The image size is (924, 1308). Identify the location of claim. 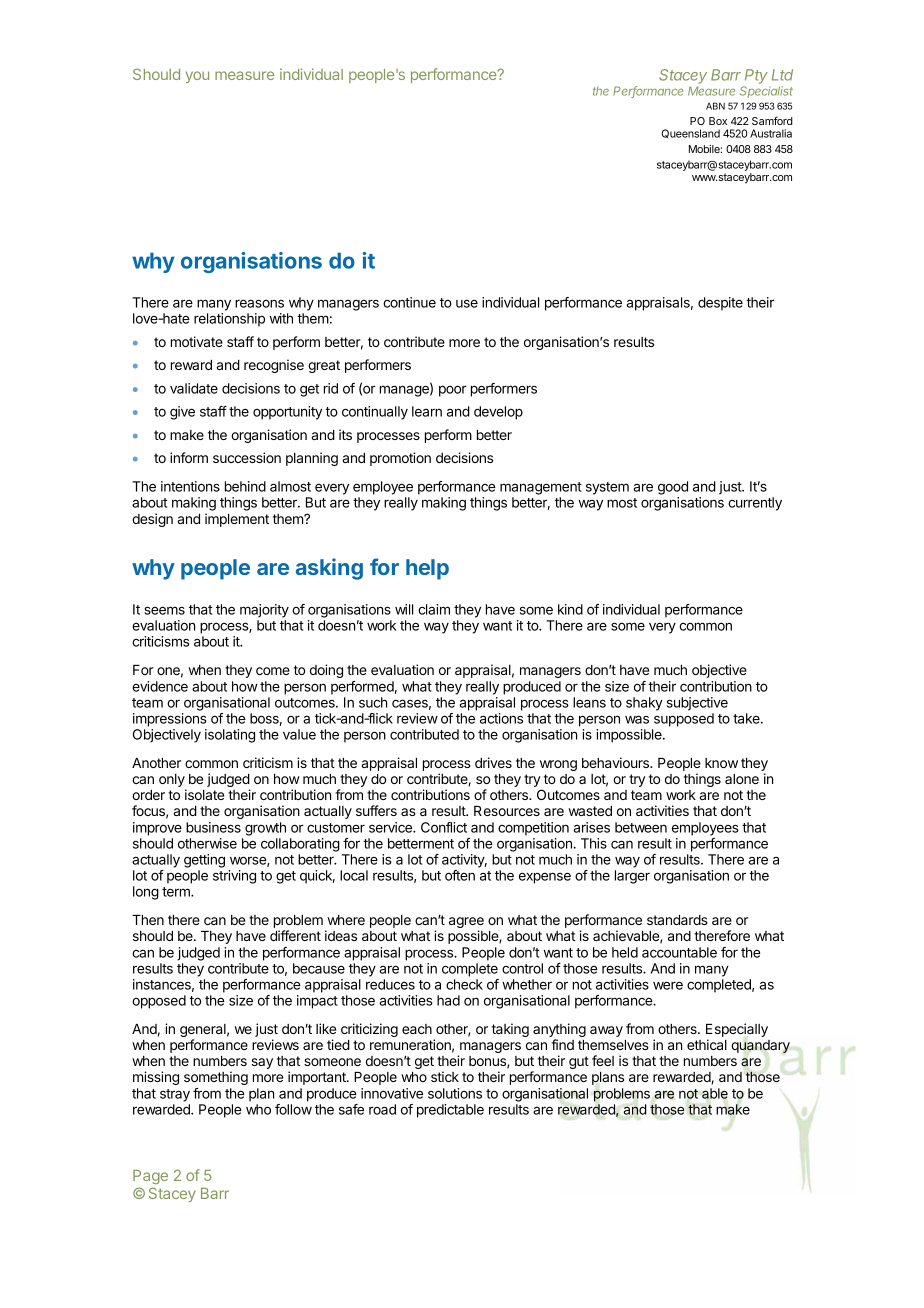
(434, 609).
